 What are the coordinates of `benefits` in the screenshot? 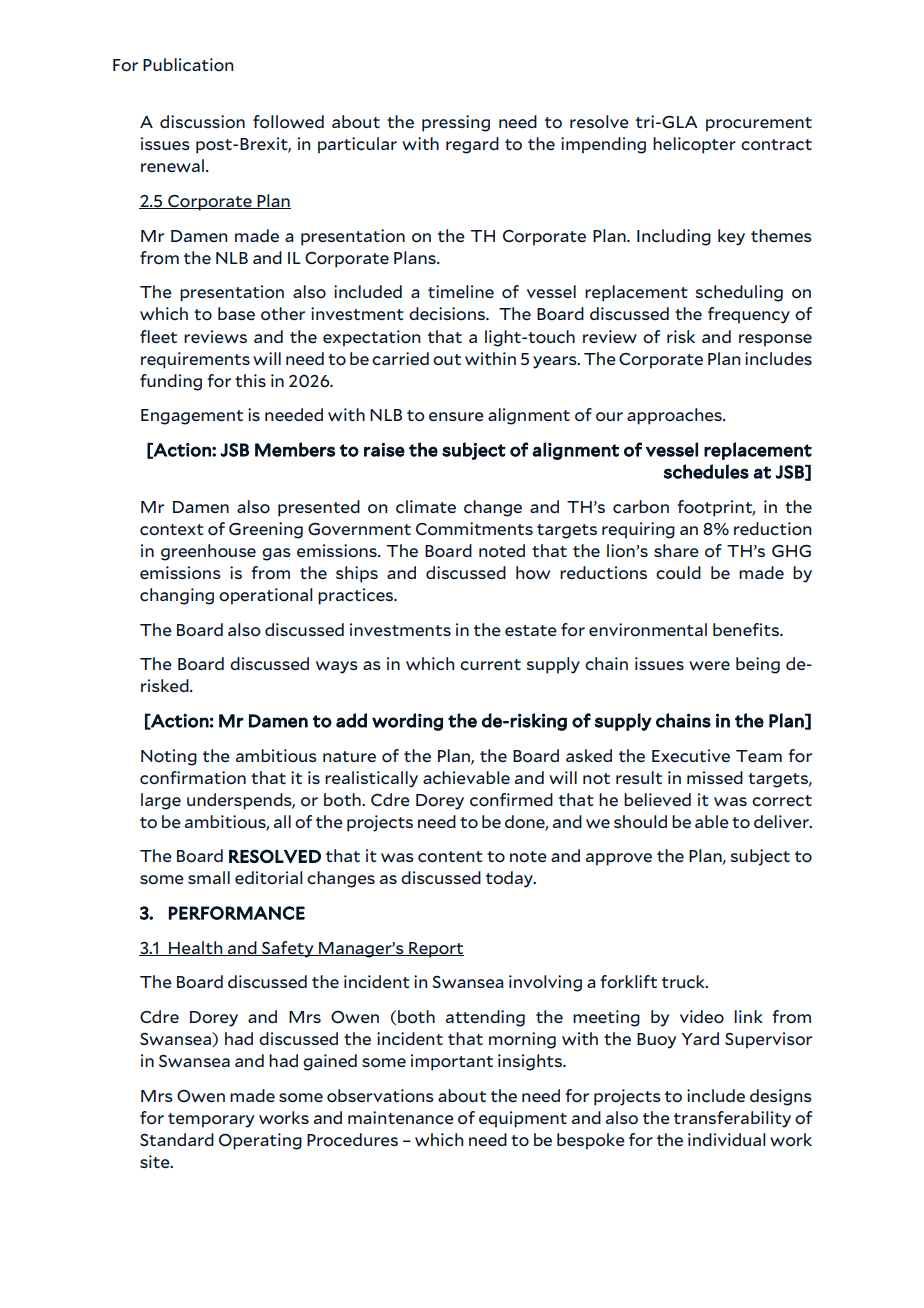 It's located at (747, 629).
